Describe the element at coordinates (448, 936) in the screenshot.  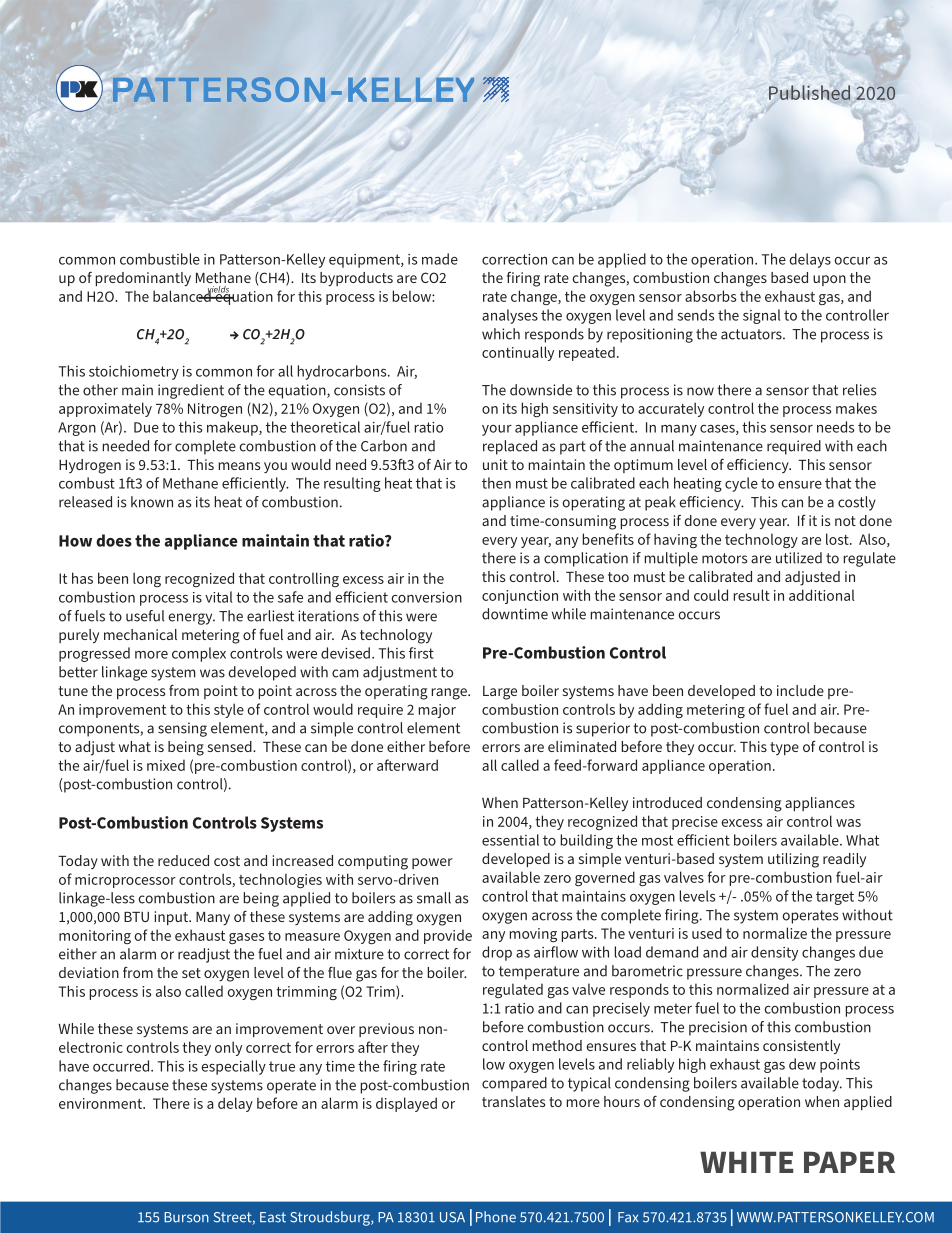
I see `provide` at that location.
